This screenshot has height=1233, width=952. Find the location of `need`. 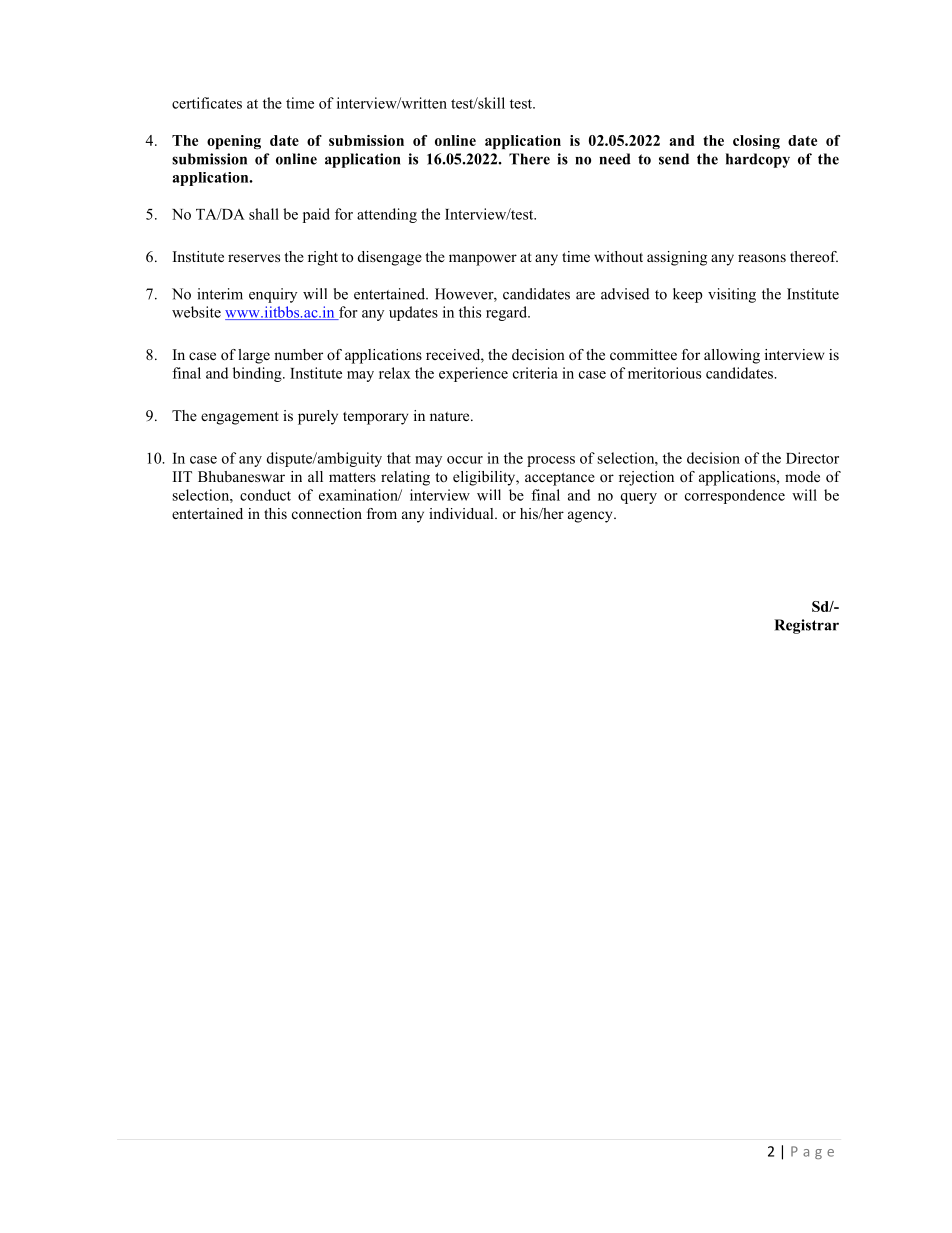

need is located at coordinates (615, 159).
